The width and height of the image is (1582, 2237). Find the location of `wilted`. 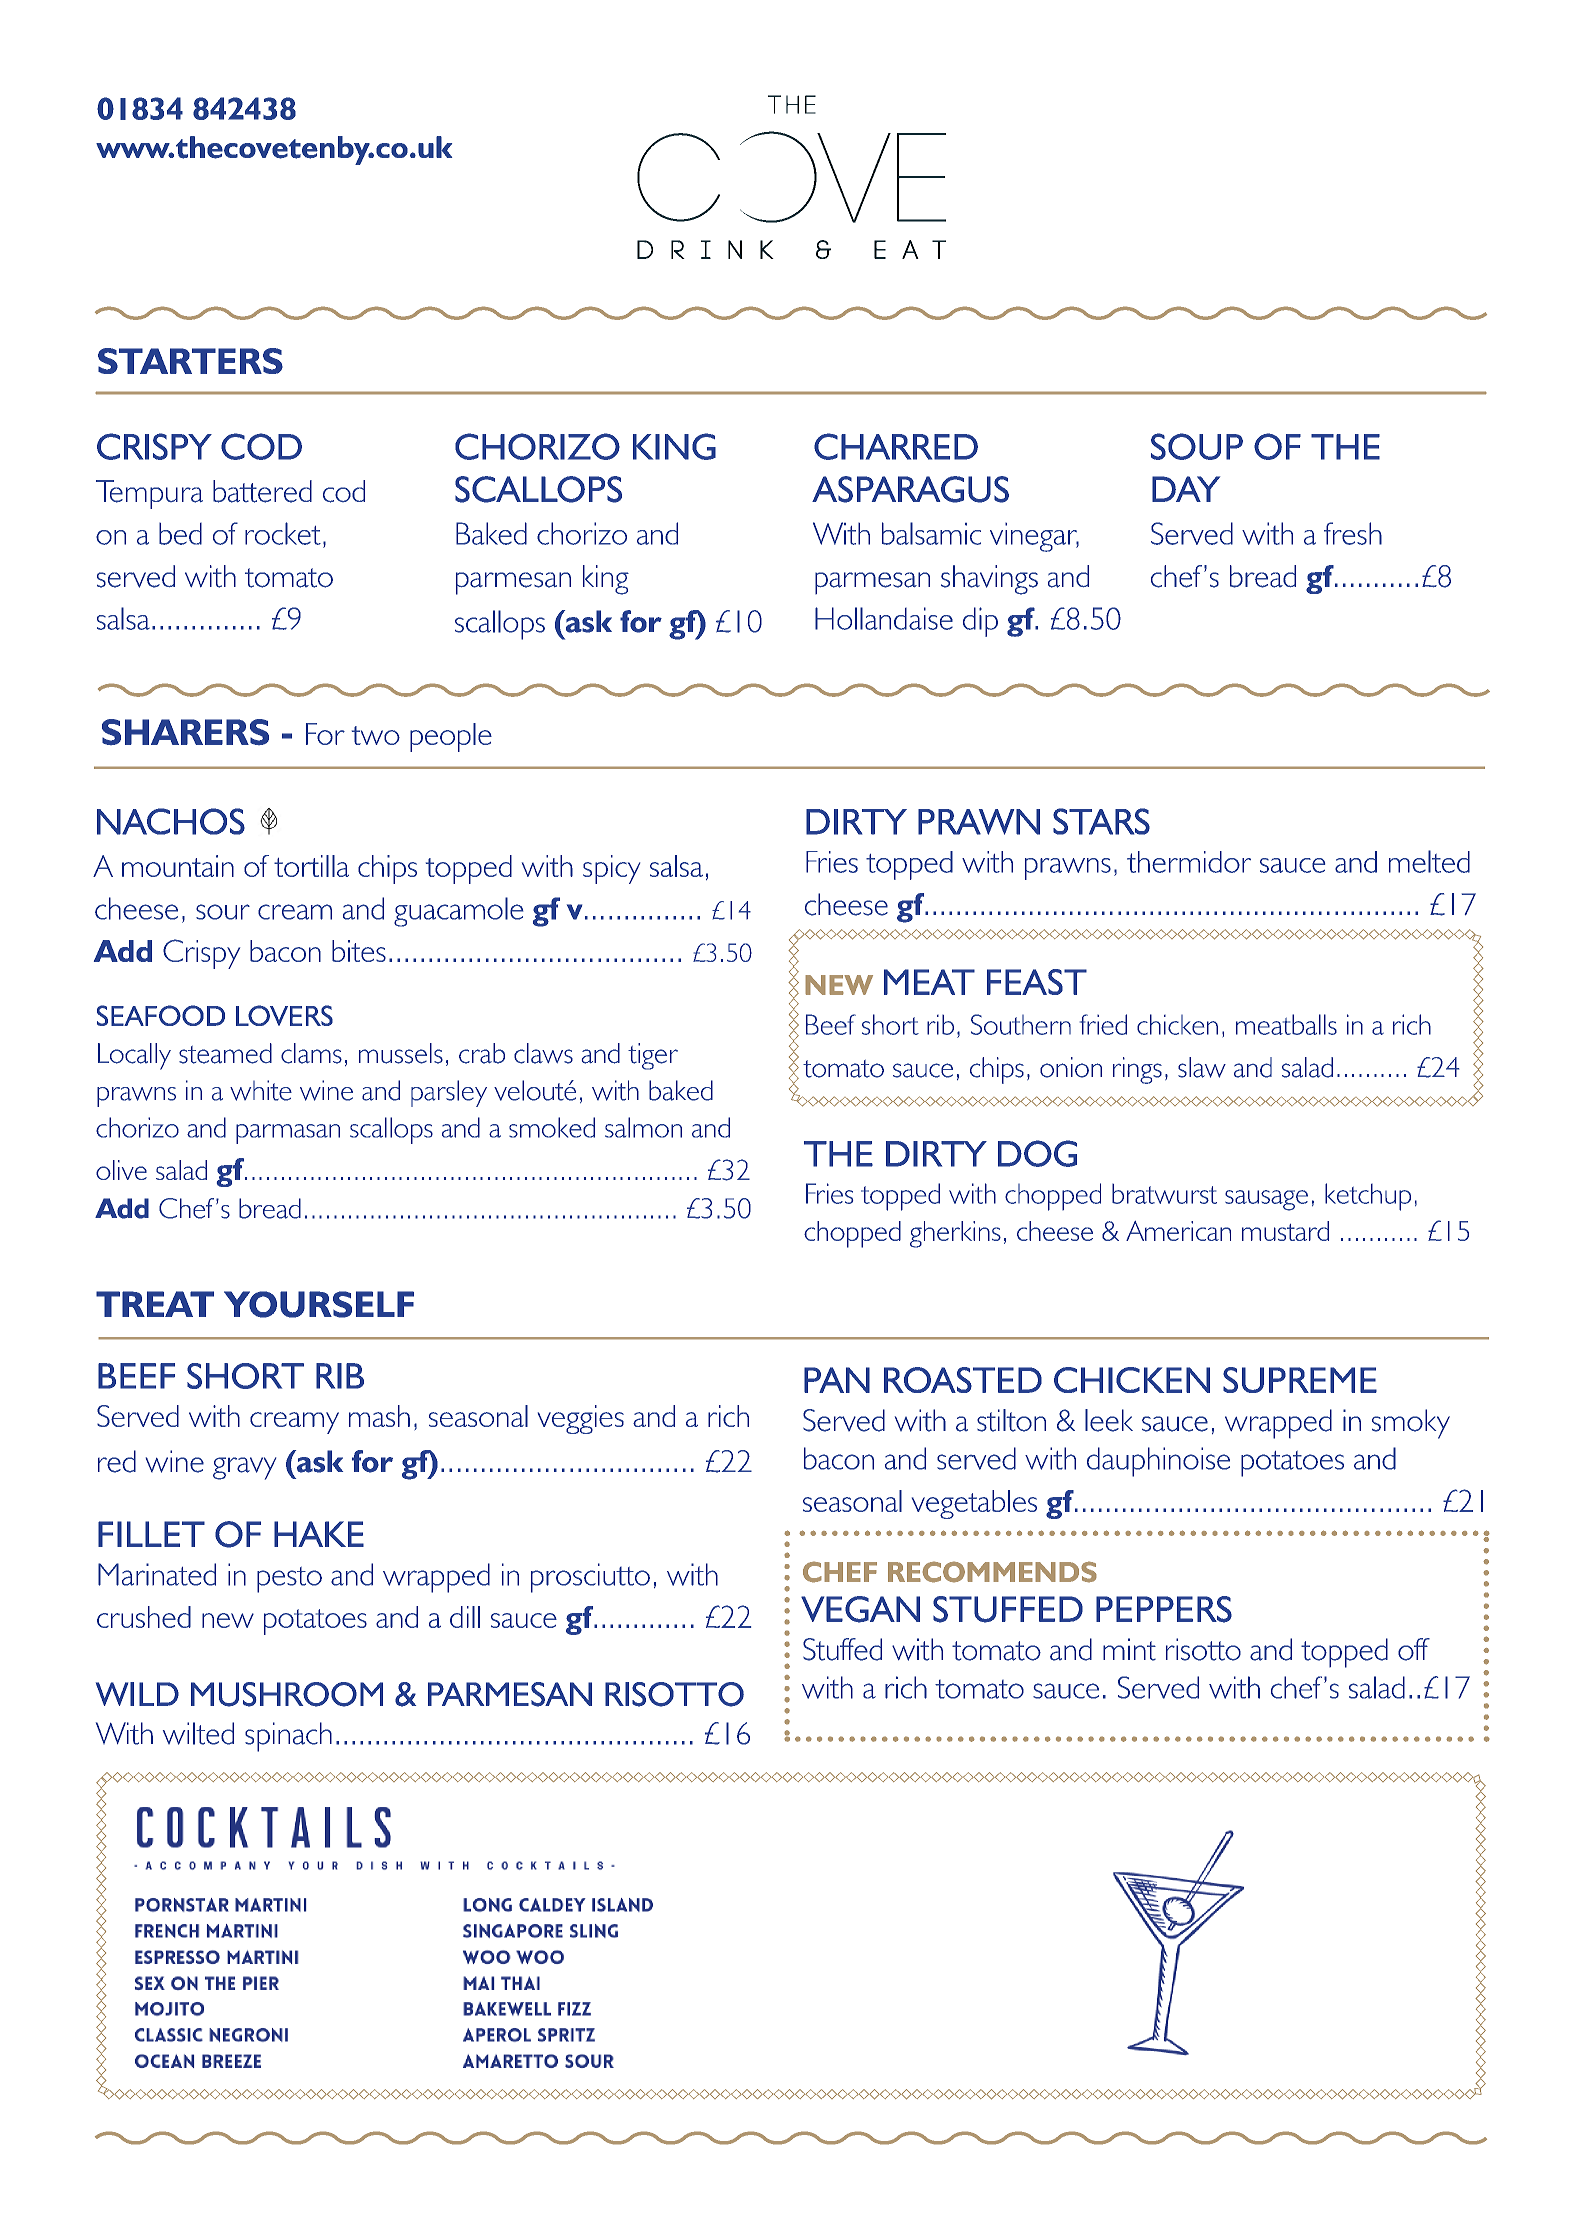

wilted is located at coordinates (198, 1733).
